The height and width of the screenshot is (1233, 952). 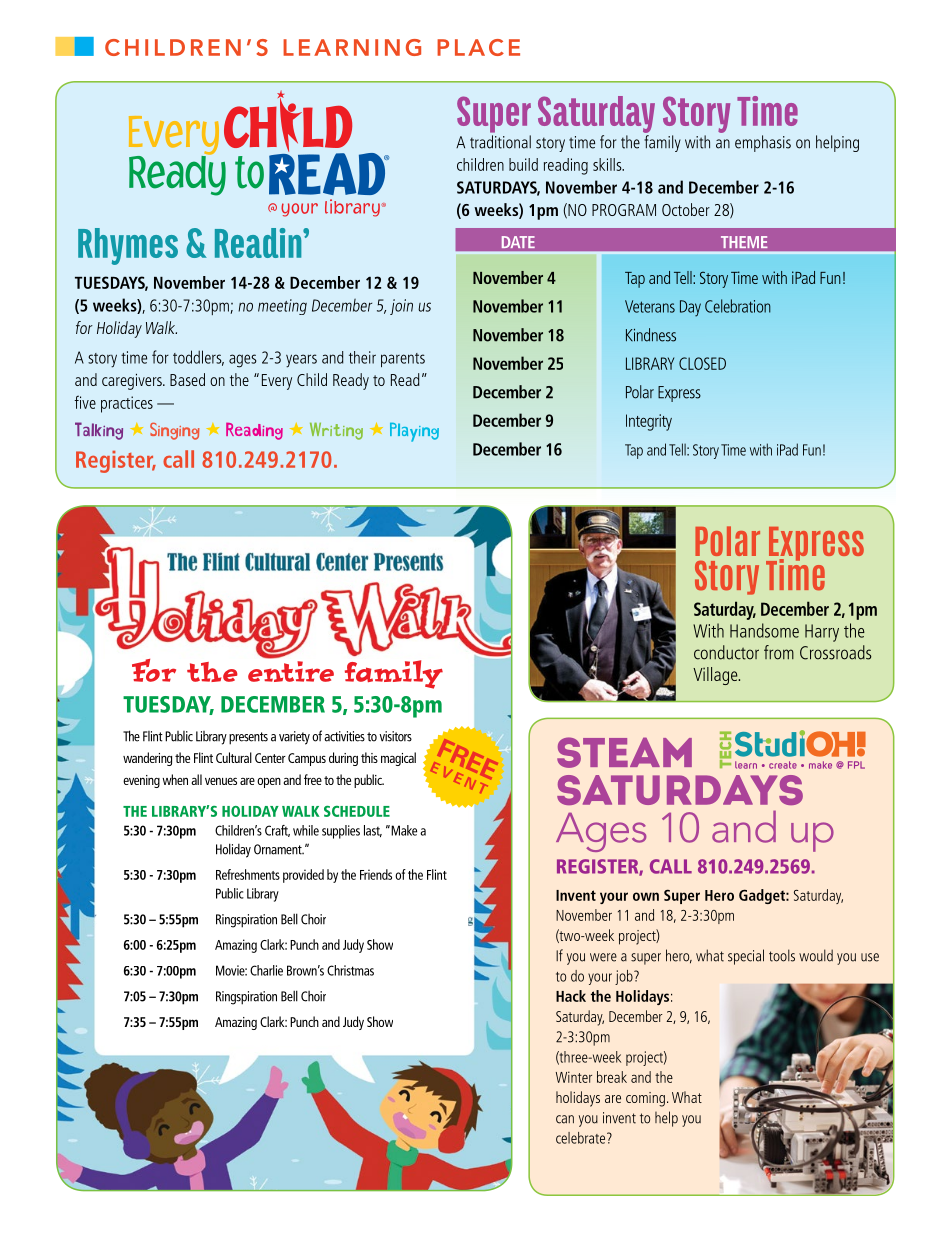 I want to click on entire, so click(x=291, y=671).
